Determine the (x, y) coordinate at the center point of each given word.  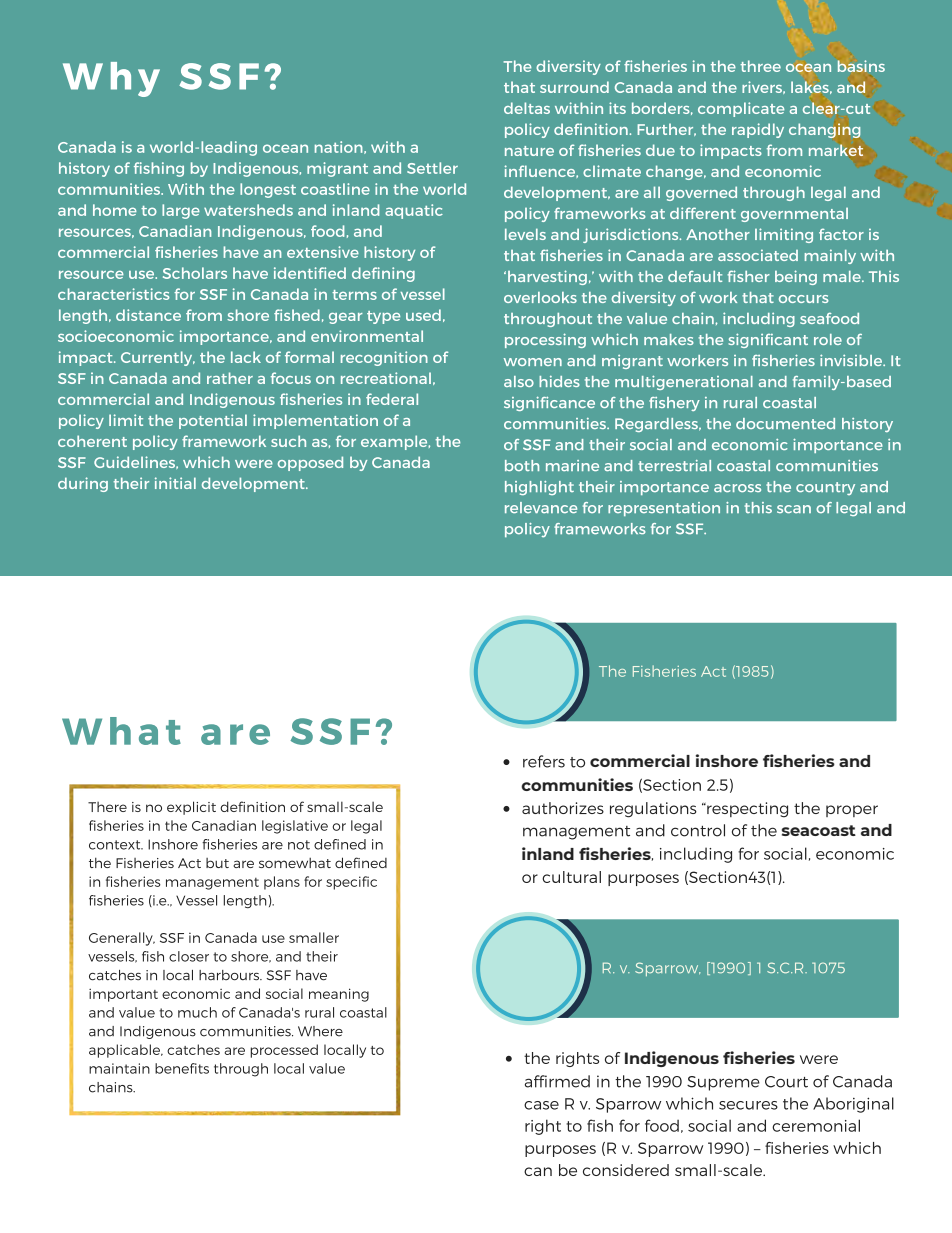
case (541, 1105)
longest (268, 190)
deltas (527, 108)
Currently (158, 358)
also (519, 381)
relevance (541, 508)
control (698, 830)
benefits (182, 1068)
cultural (571, 877)
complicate (741, 109)
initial (175, 483)
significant (768, 340)
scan (794, 509)
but (217, 863)
